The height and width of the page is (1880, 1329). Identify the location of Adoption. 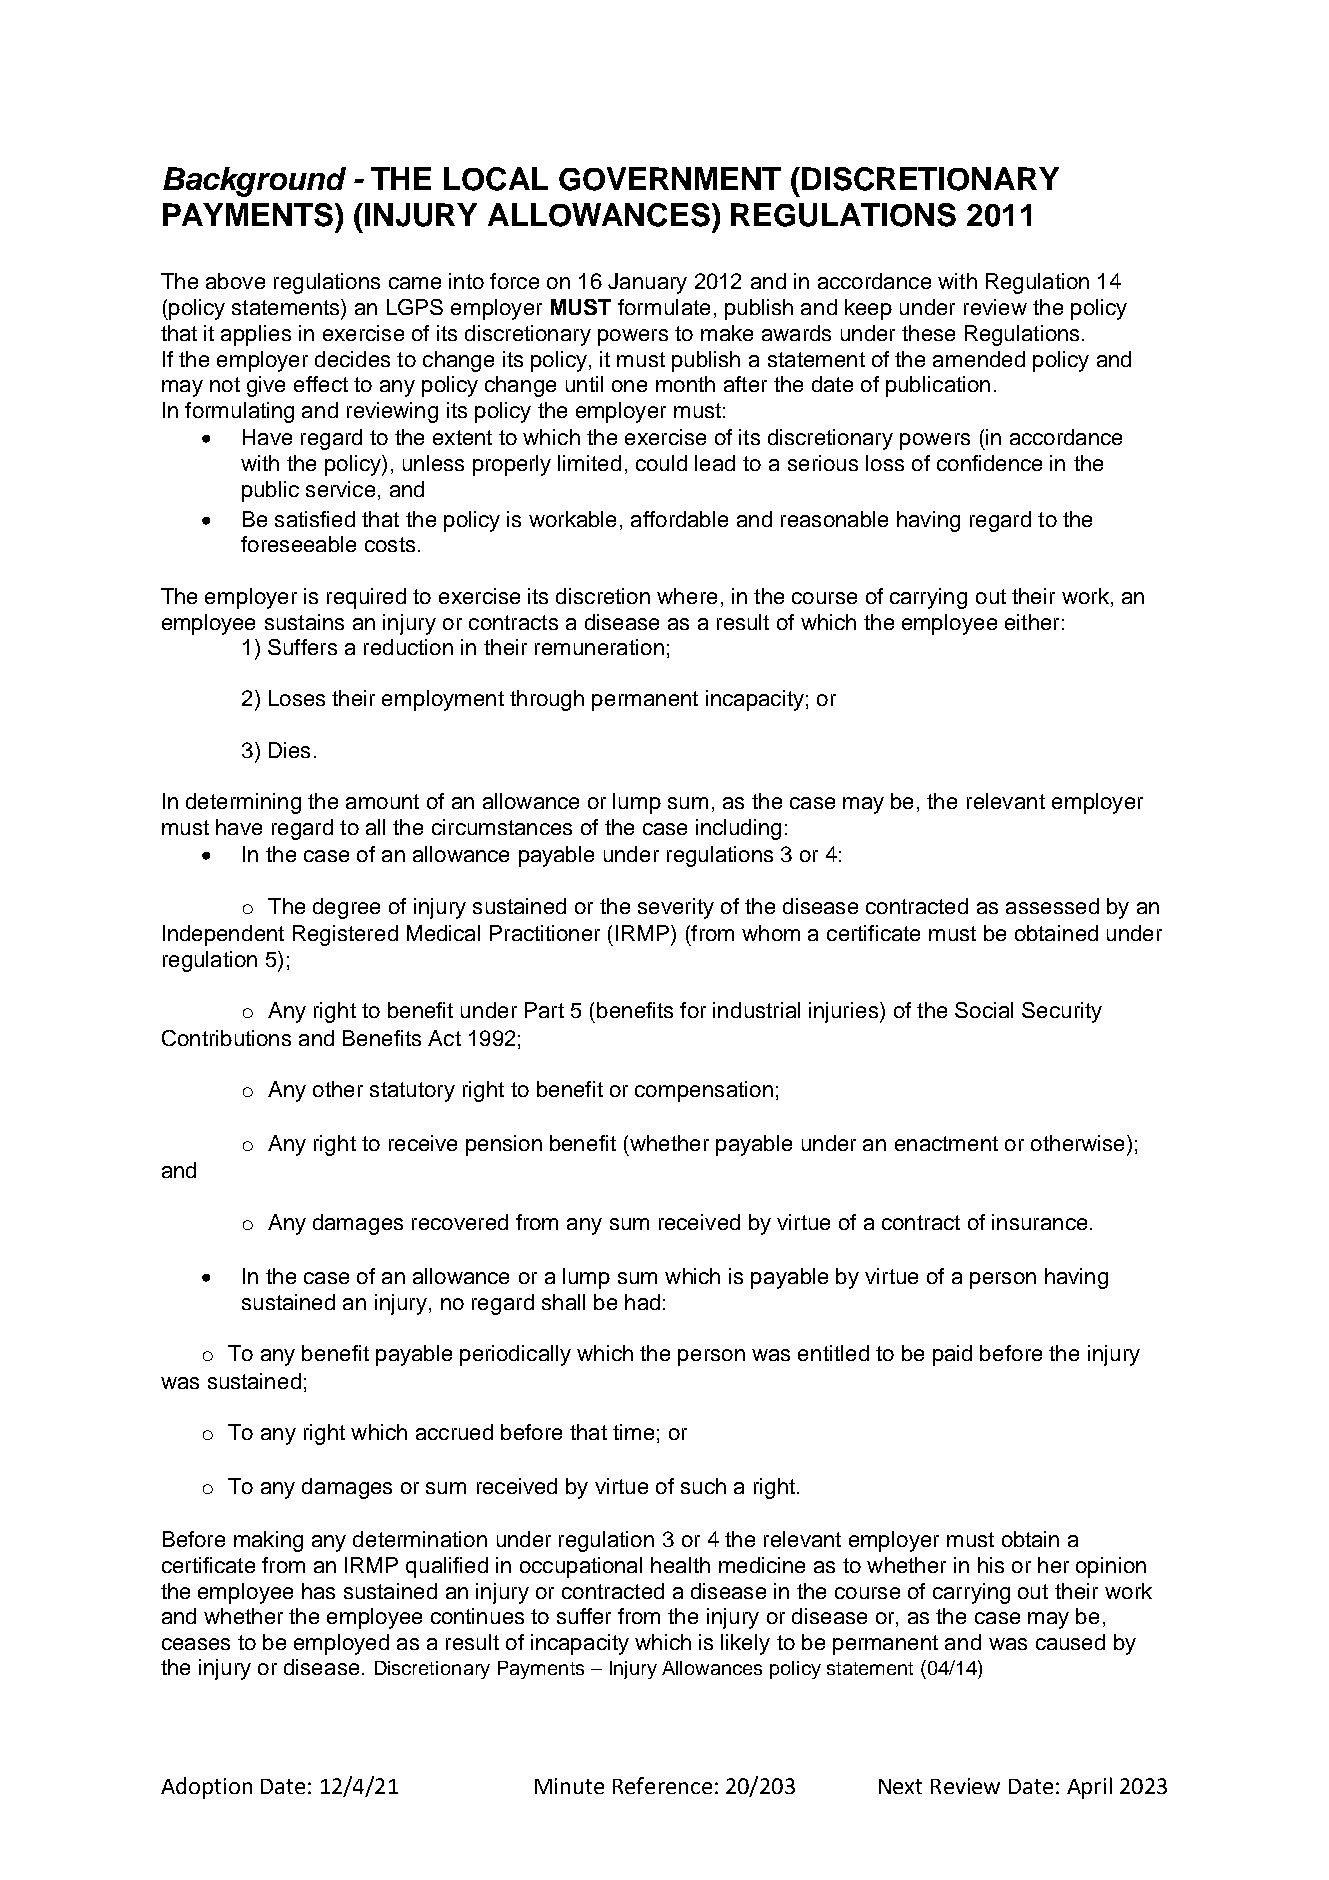
(206, 1788).
